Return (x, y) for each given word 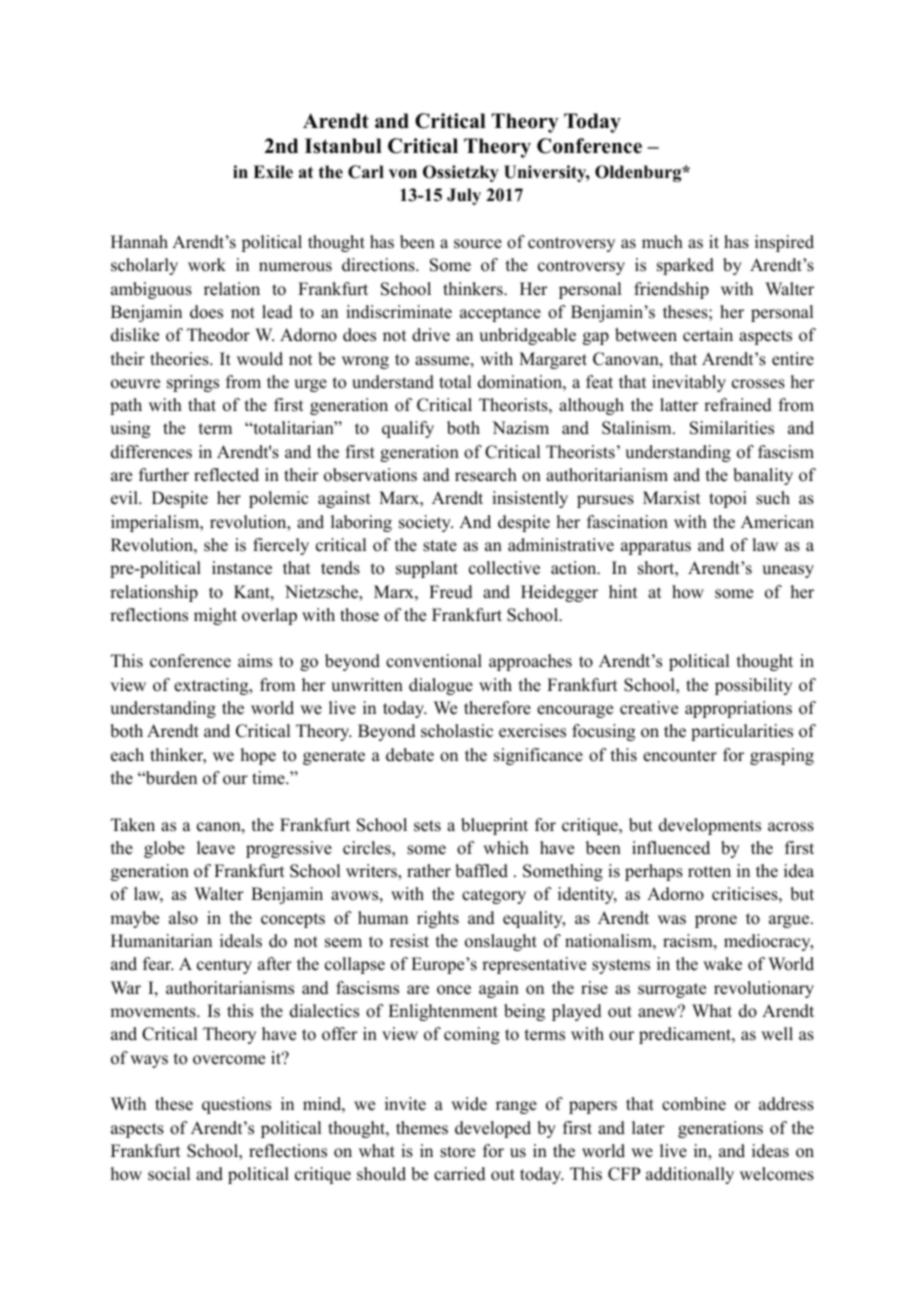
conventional (434, 661)
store (457, 1152)
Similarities (732, 428)
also (183, 918)
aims (255, 661)
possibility (753, 686)
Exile (273, 172)
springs (193, 383)
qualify (408, 429)
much (662, 242)
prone (716, 921)
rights (438, 919)
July (464, 196)
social (169, 1174)
